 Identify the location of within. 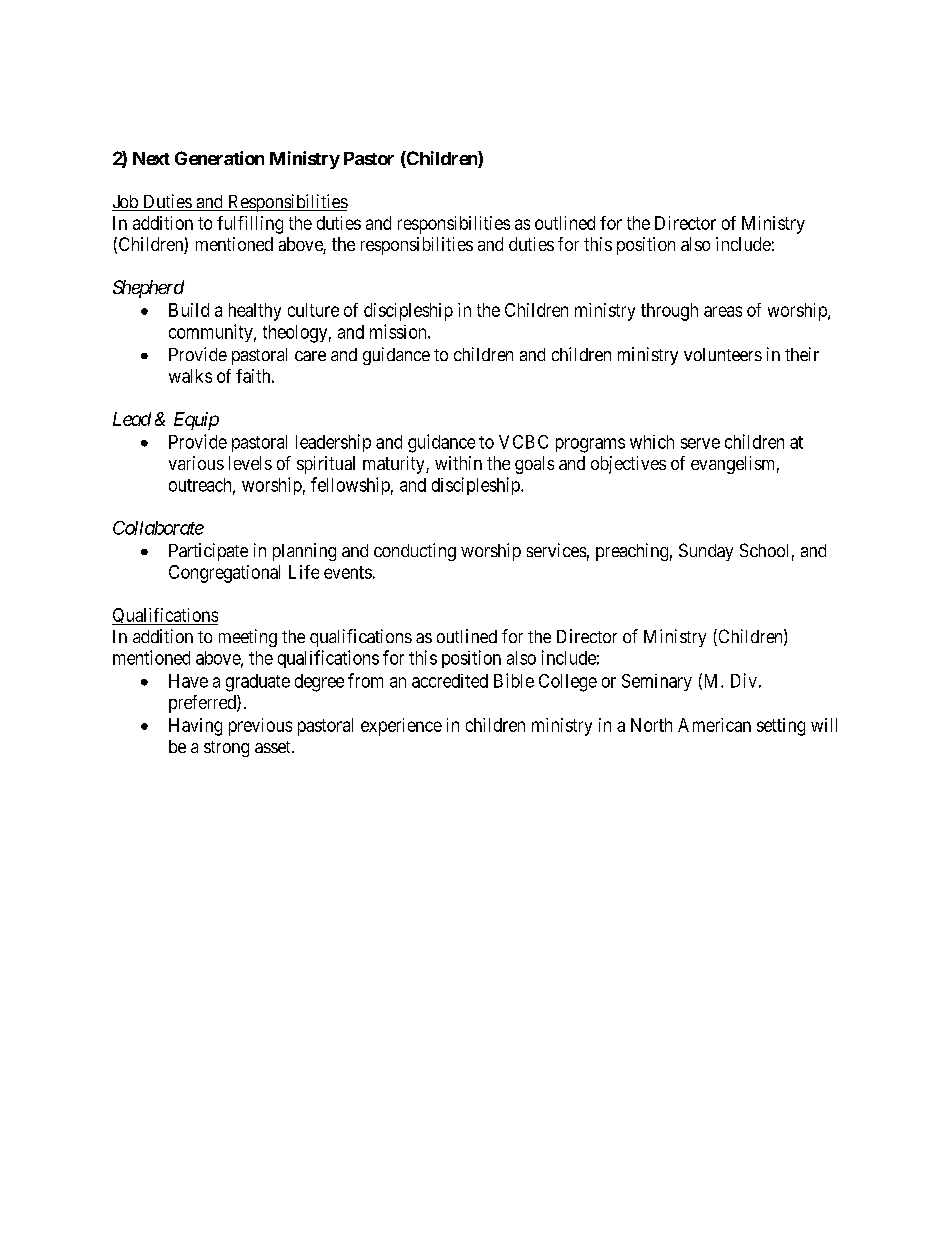
(458, 463).
